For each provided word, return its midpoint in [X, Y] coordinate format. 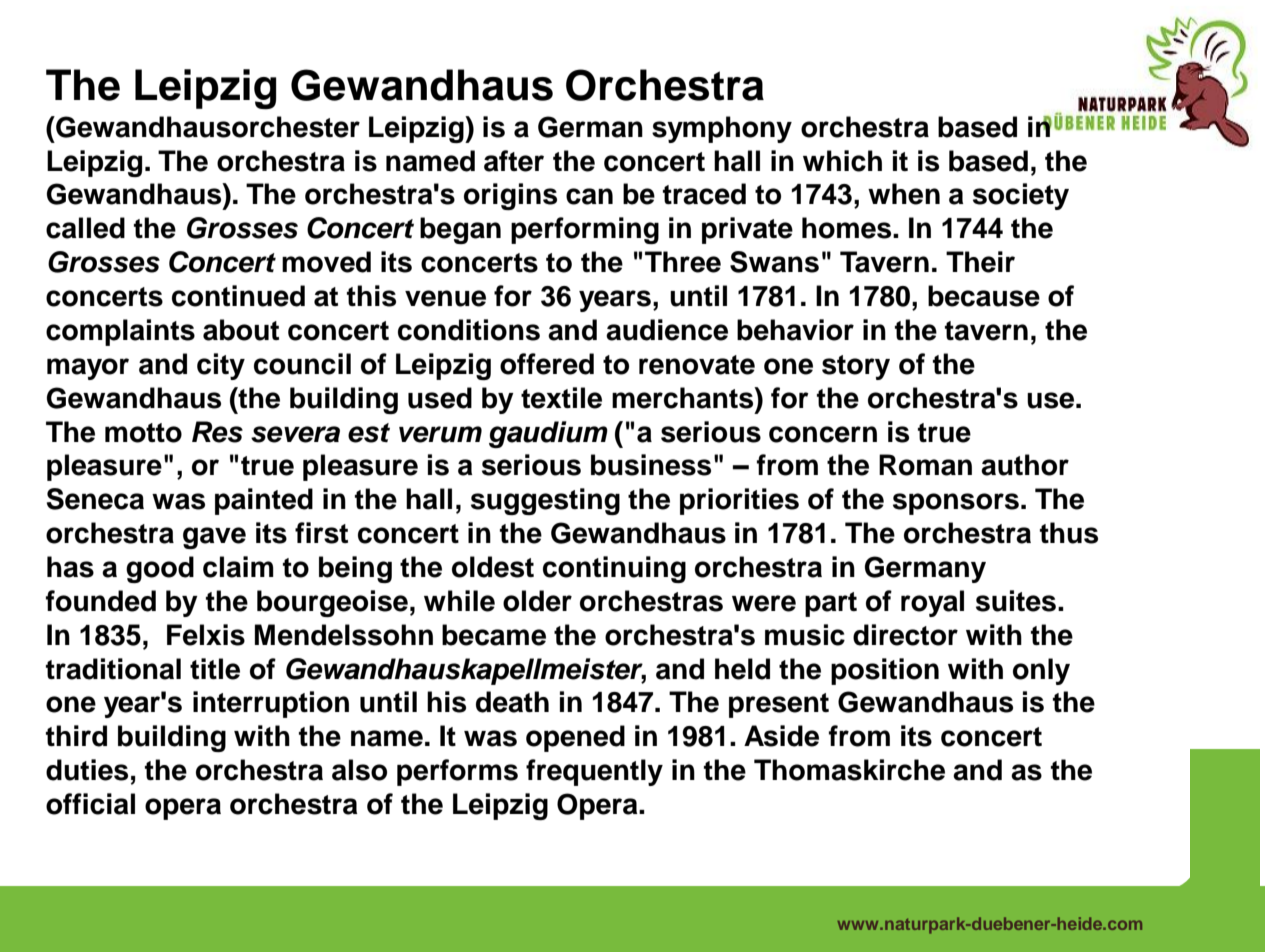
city [221, 366]
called [85, 228]
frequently [594, 772]
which [842, 161]
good [160, 569]
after [514, 161]
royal [932, 603]
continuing [614, 569]
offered [547, 364]
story [856, 367]
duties [87, 770]
